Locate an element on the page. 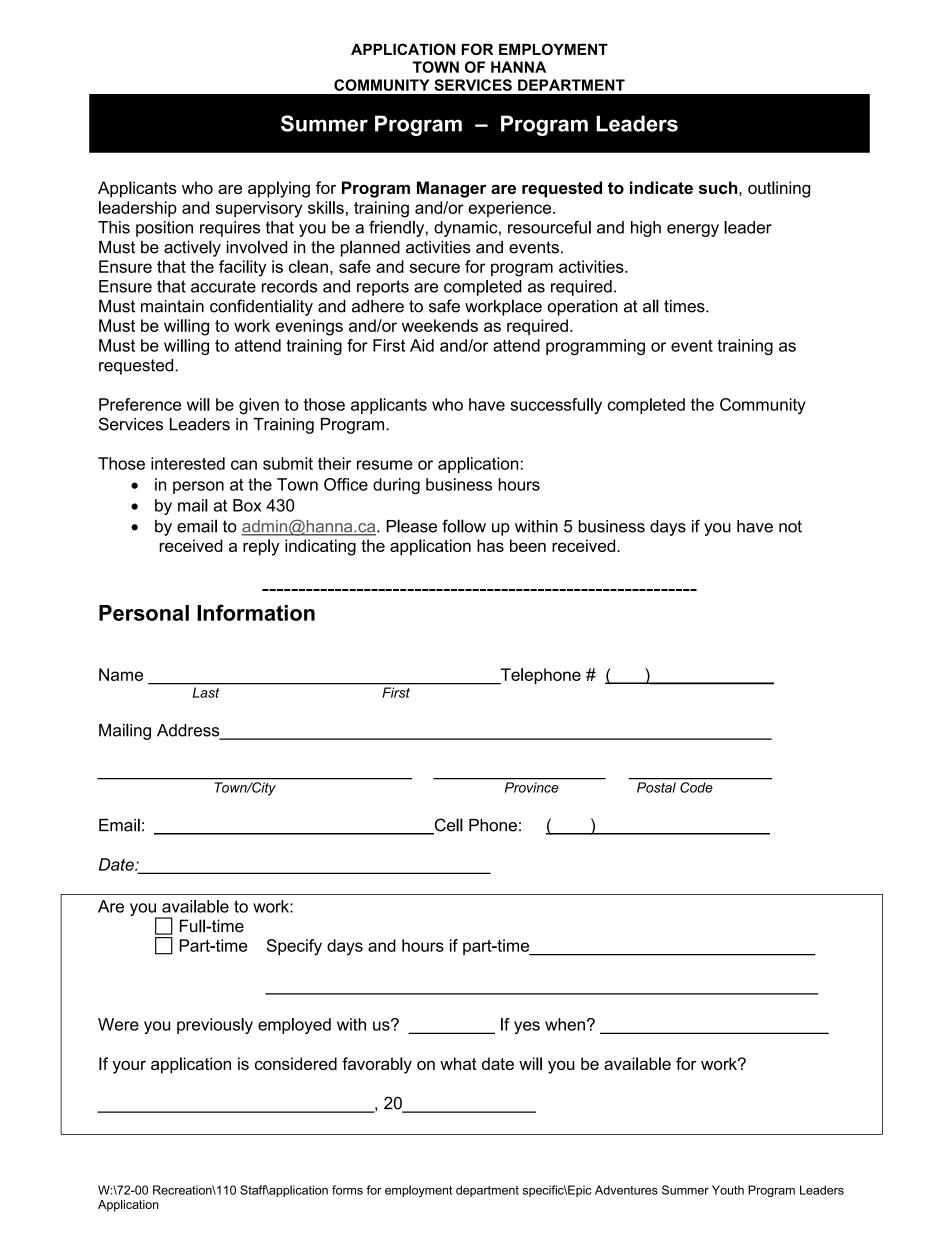 The image size is (952, 1233). Cell is located at coordinates (447, 826).
